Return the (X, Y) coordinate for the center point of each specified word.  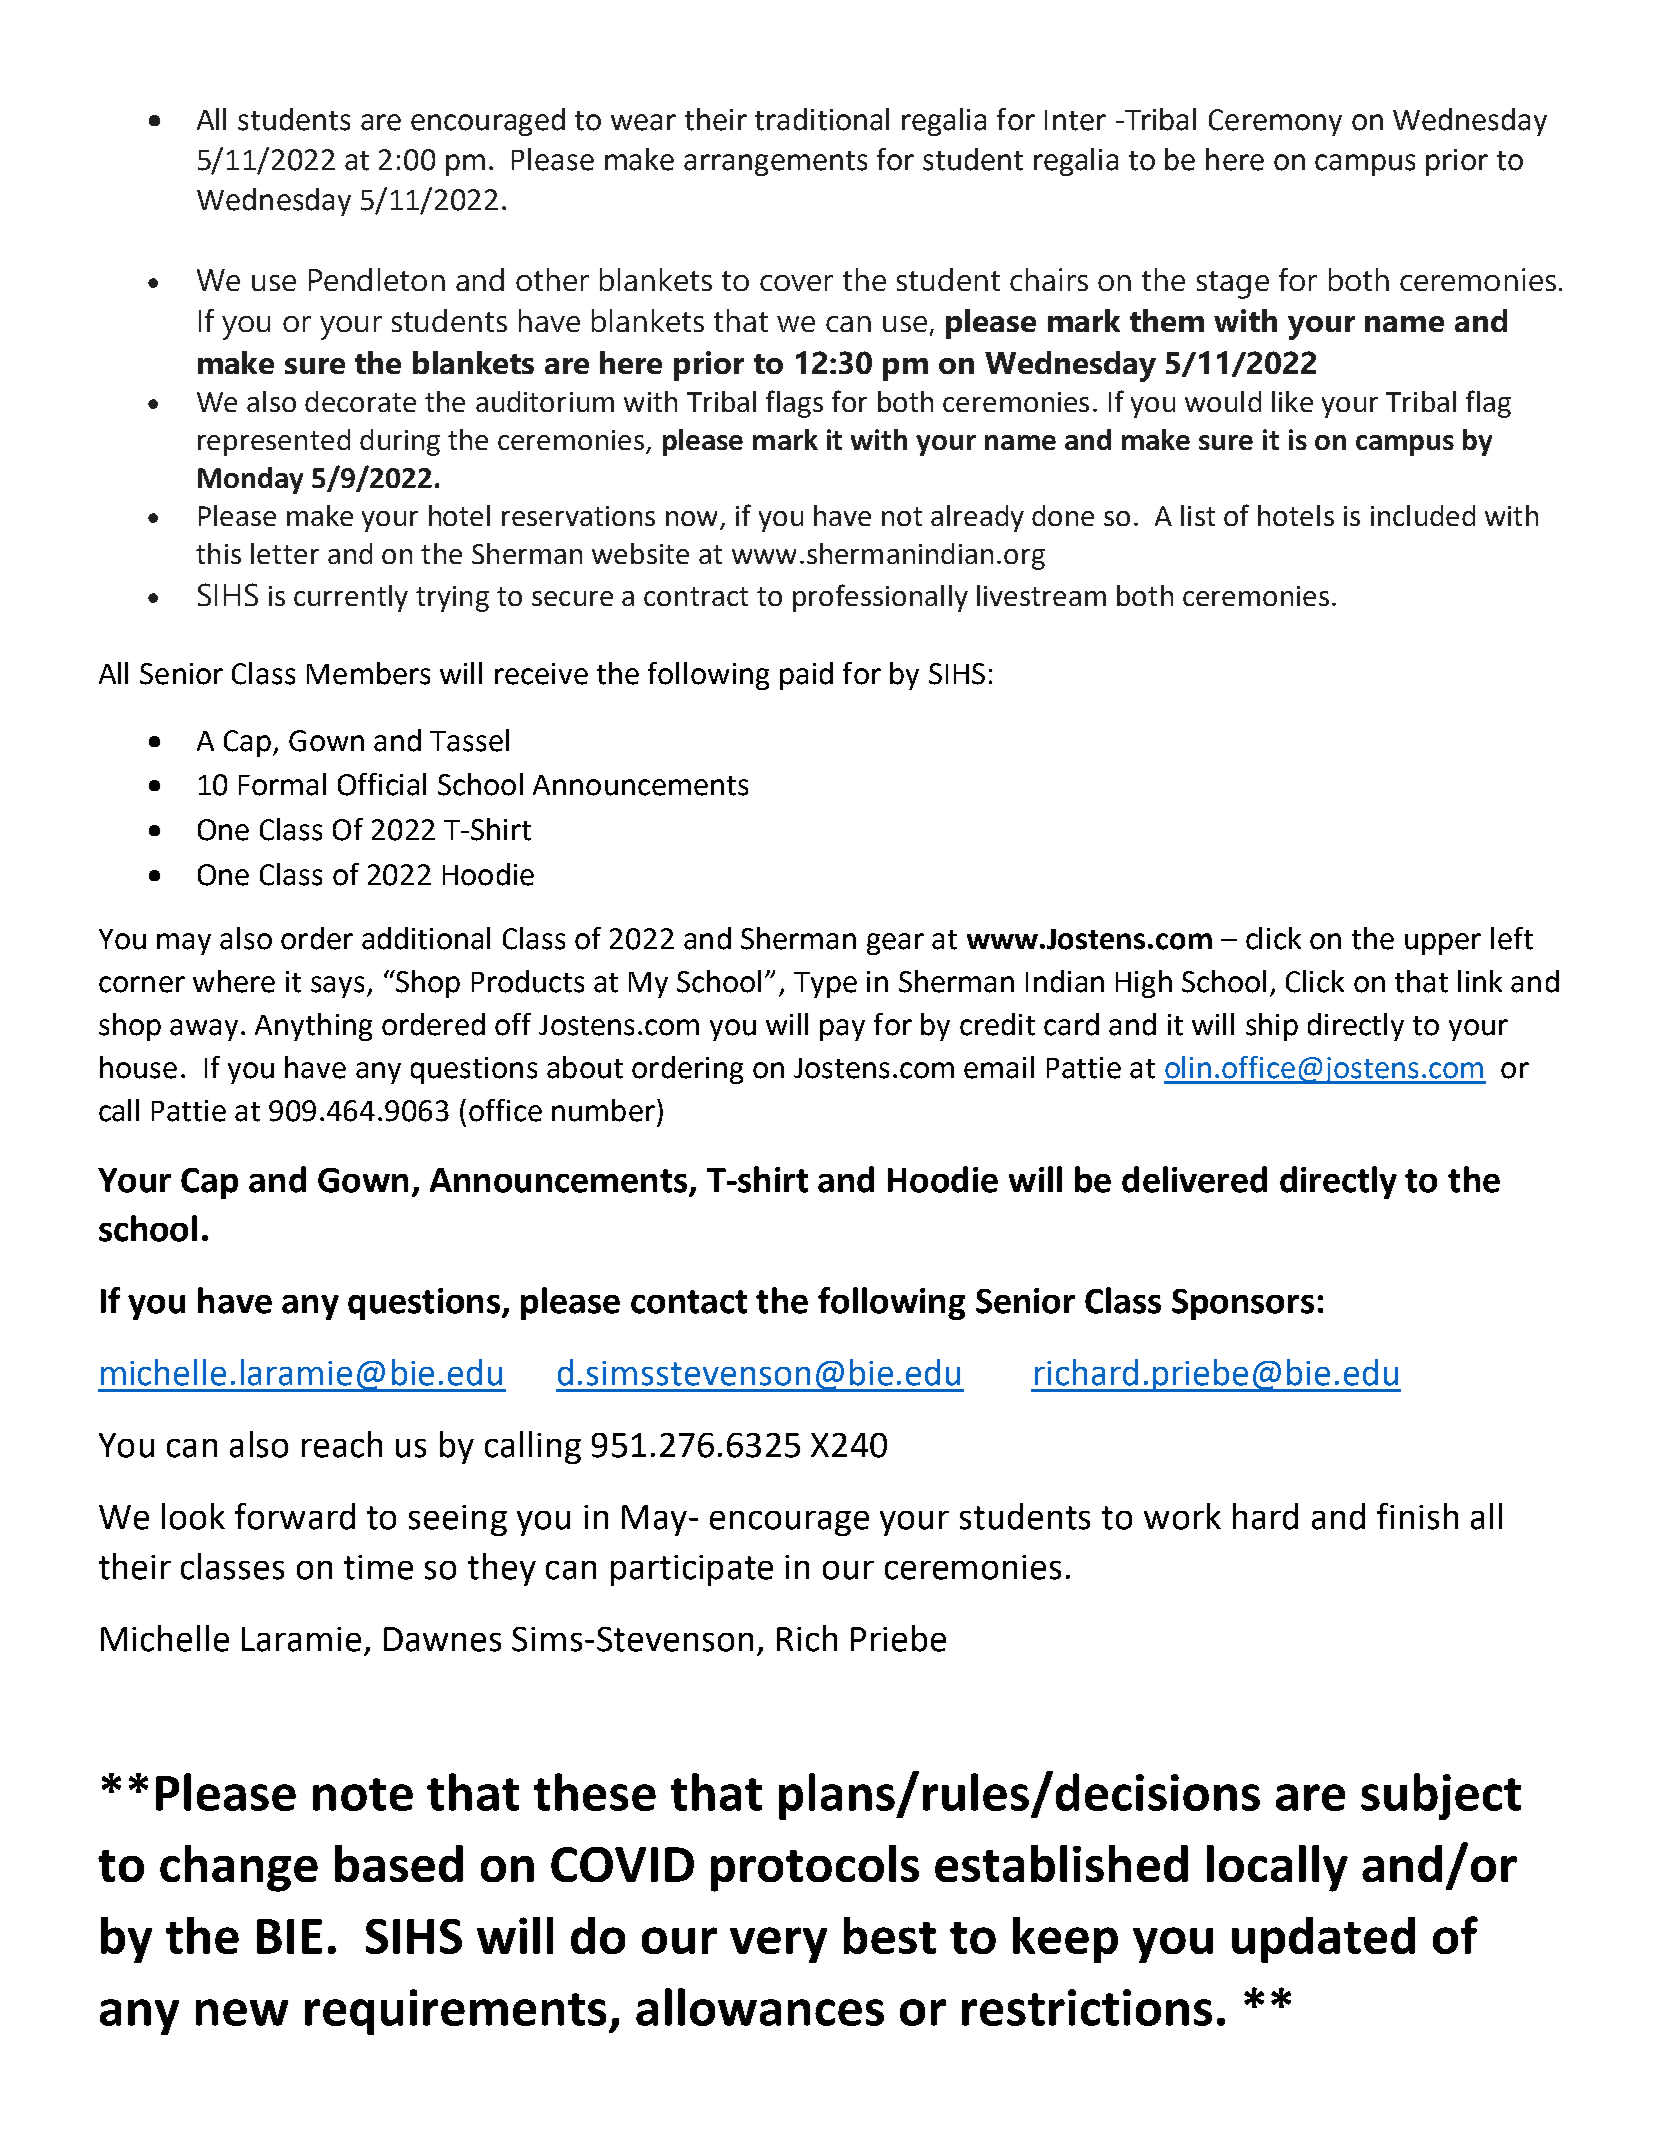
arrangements (775, 163)
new (242, 2012)
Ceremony (1275, 122)
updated (1323, 1940)
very (778, 1945)
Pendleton (377, 279)
